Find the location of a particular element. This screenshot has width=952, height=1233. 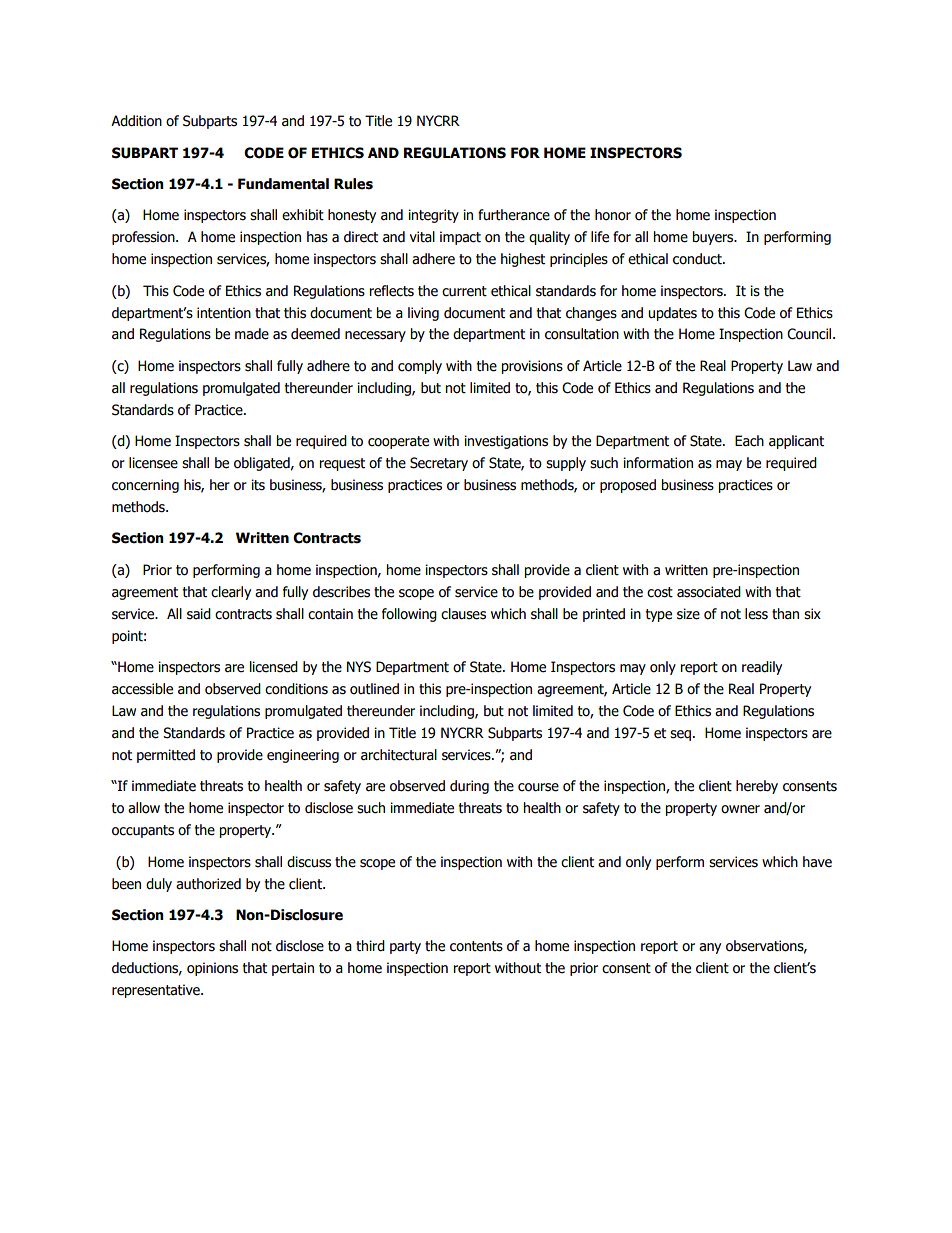

associated is located at coordinates (709, 592).
